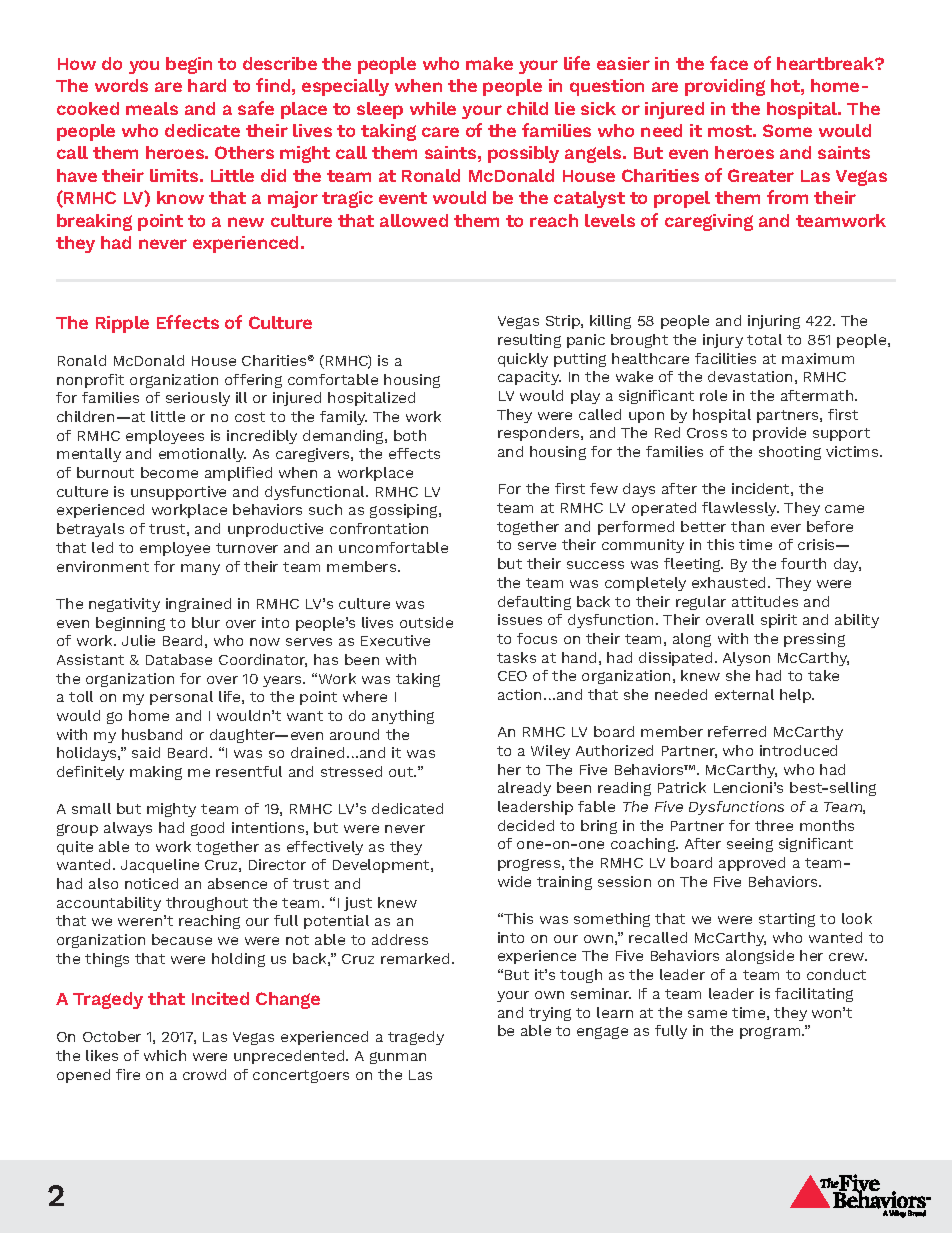  I want to click on gunman, so click(398, 1058).
